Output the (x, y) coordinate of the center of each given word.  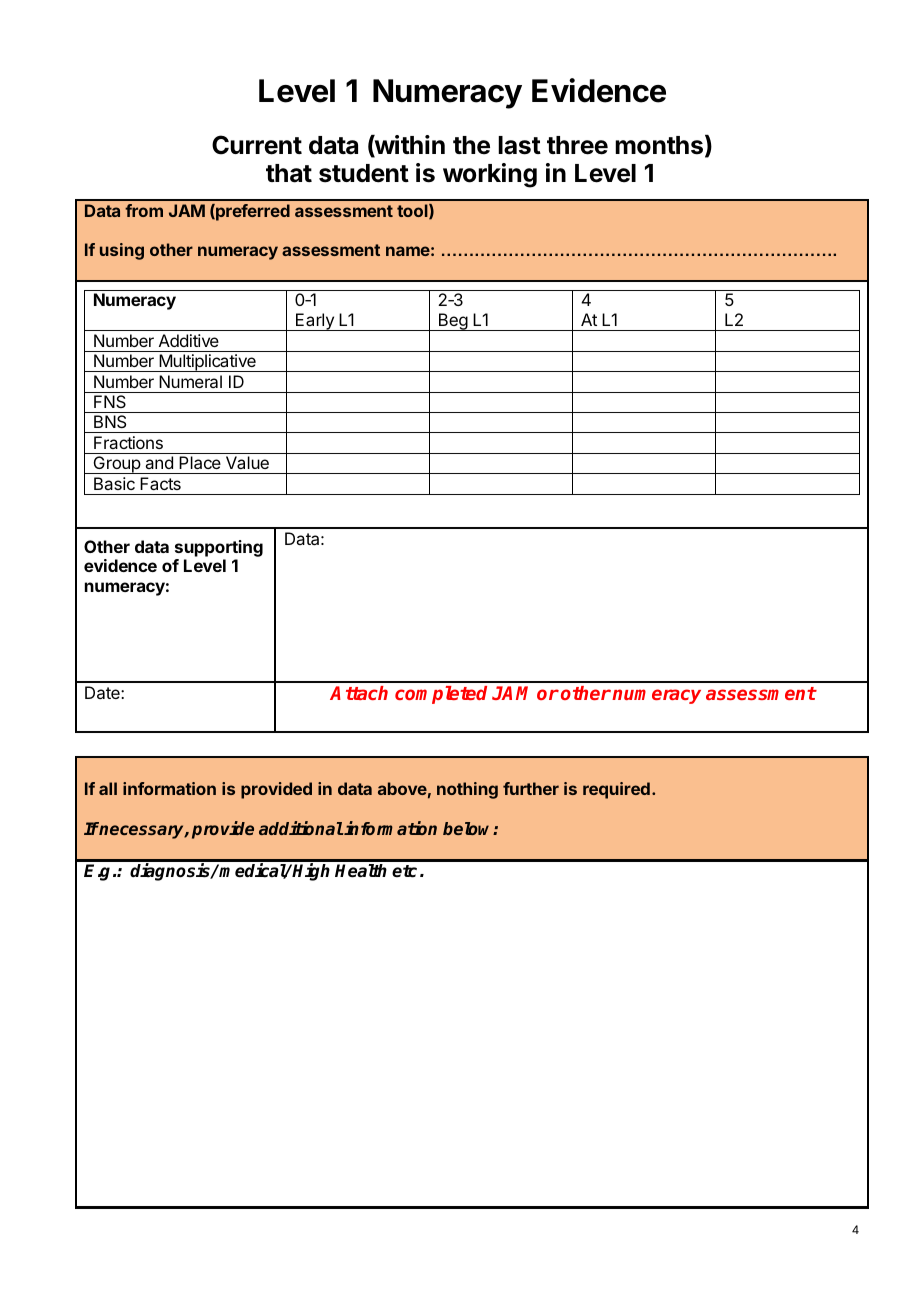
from (144, 210)
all (108, 788)
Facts (160, 483)
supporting (219, 548)
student (364, 173)
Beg (452, 322)
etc (404, 871)
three (577, 145)
